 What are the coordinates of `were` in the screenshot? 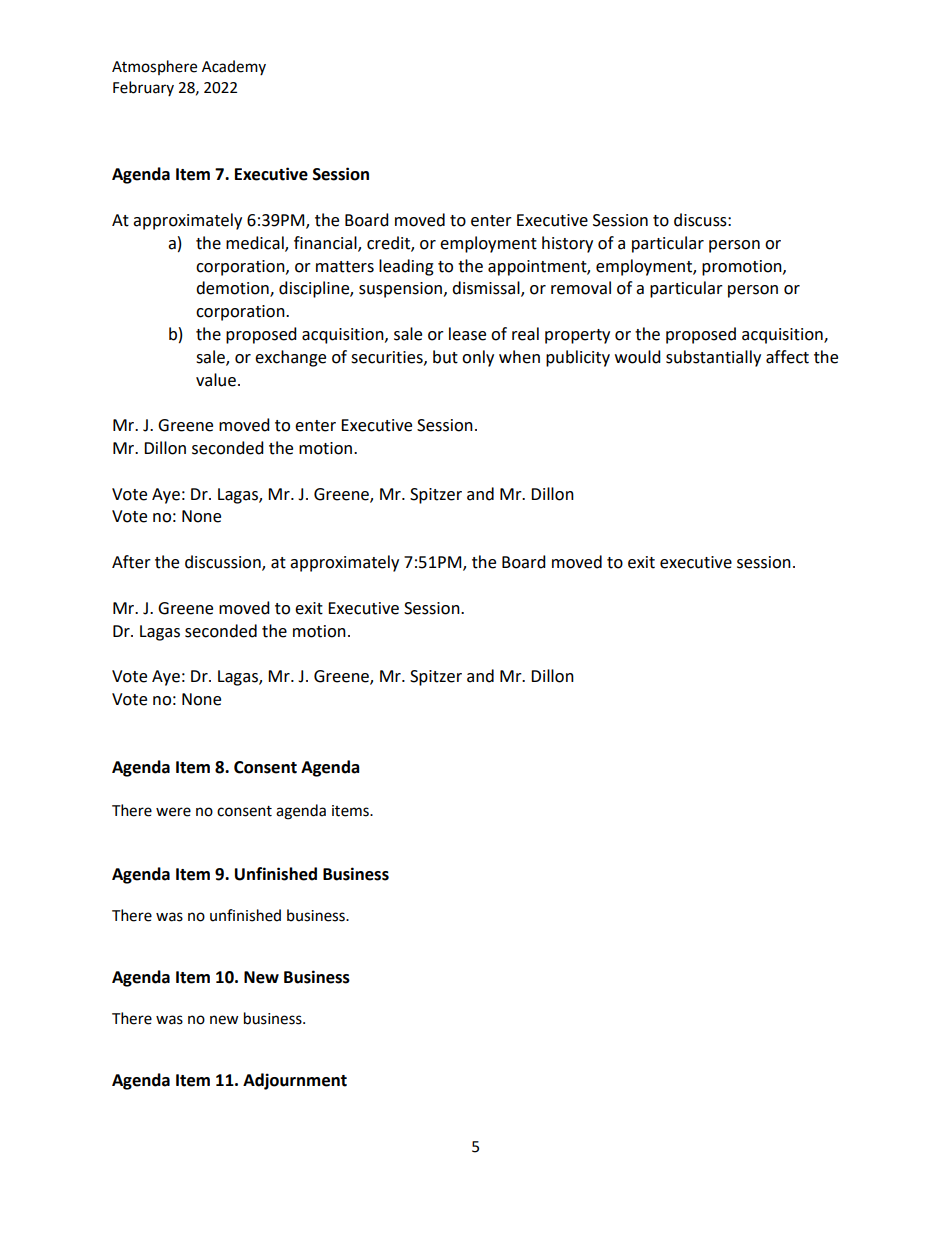 It's located at (173, 812).
